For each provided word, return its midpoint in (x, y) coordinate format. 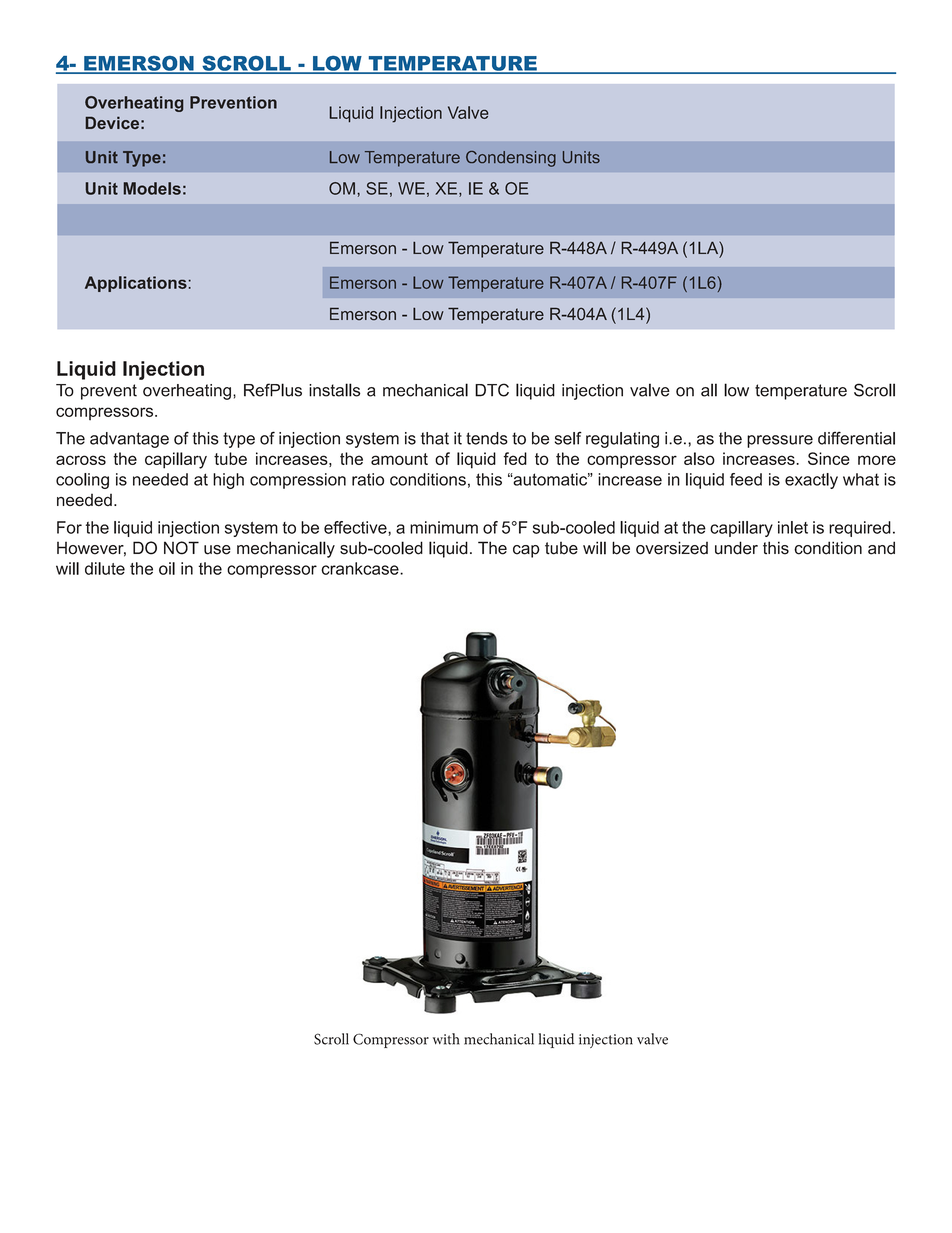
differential (856, 438)
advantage (129, 440)
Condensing (511, 159)
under (736, 548)
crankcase (361, 568)
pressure (780, 441)
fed (515, 458)
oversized (672, 548)
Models (152, 188)
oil (167, 568)
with (446, 1039)
